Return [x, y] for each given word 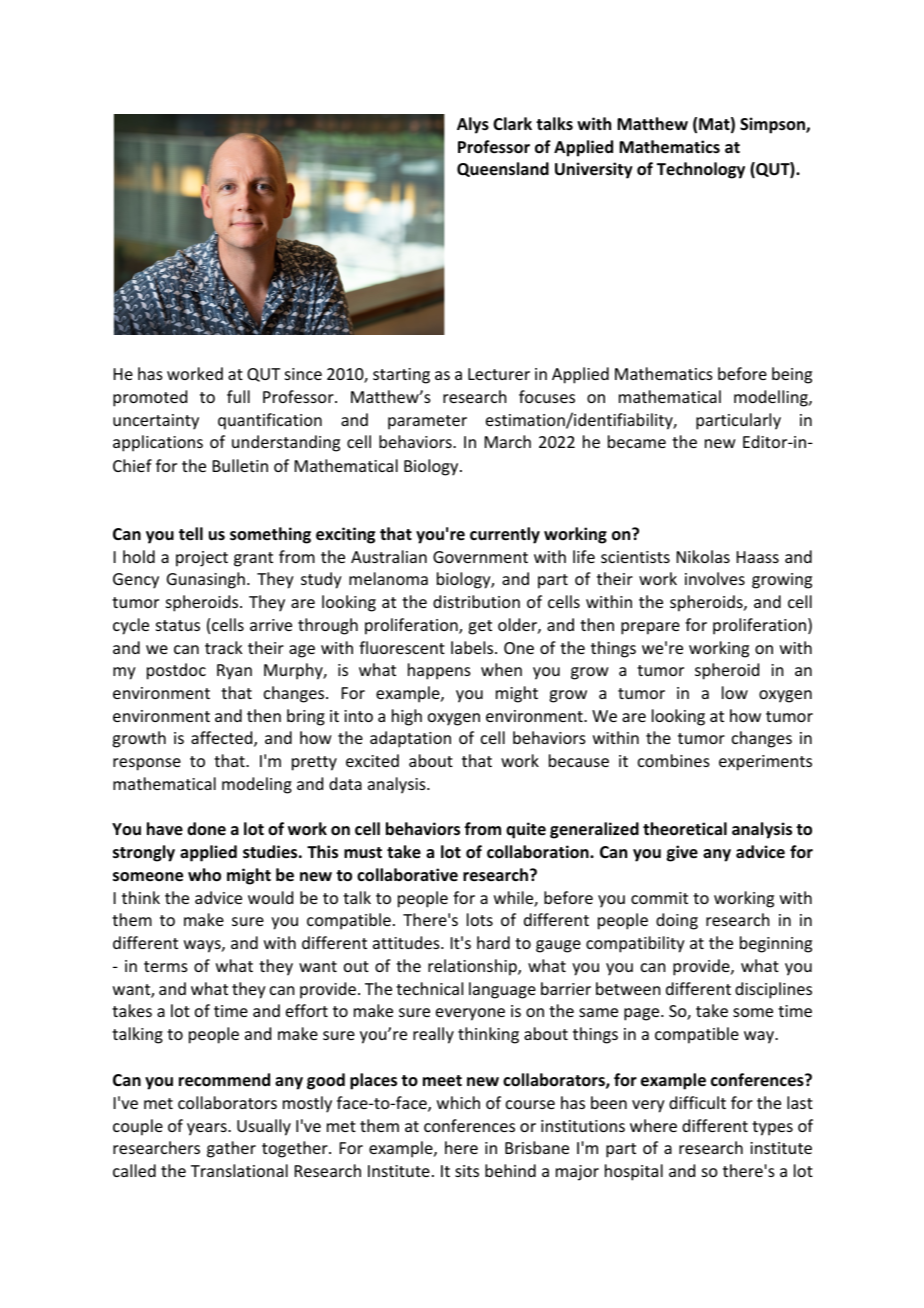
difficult [697, 1102]
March [508, 441]
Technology [701, 170]
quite [526, 830]
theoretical [685, 829]
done [206, 828]
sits [467, 1171]
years [208, 1129]
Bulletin [240, 465]
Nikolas [703, 556]
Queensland [503, 169]
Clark [512, 123]
